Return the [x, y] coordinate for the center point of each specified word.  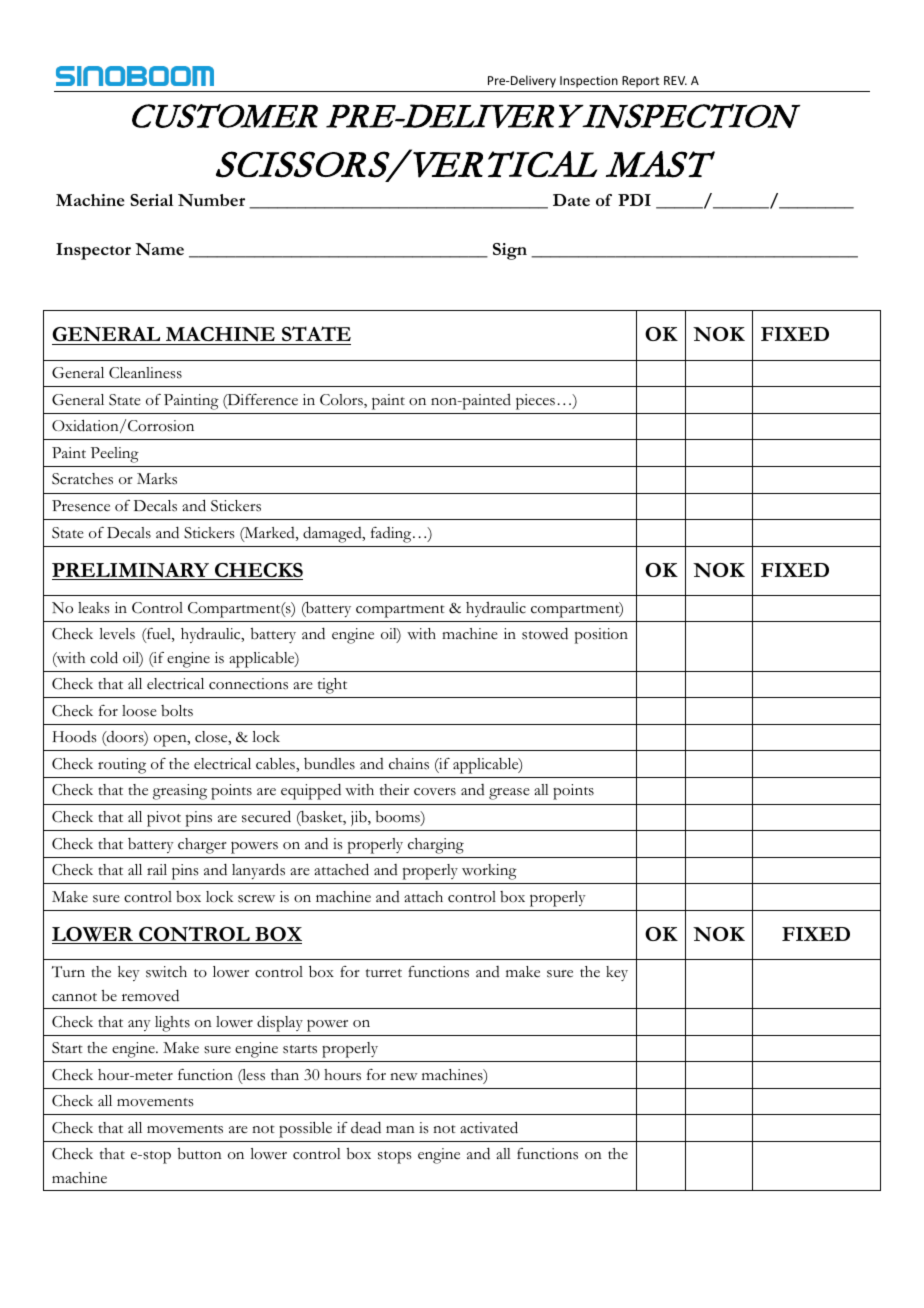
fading [392, 535]
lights [172, 1024]
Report [640, 82]
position [601, 636]
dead [366, 1127]
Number [211, 200]
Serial [151, 200]
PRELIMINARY [132, 571]
